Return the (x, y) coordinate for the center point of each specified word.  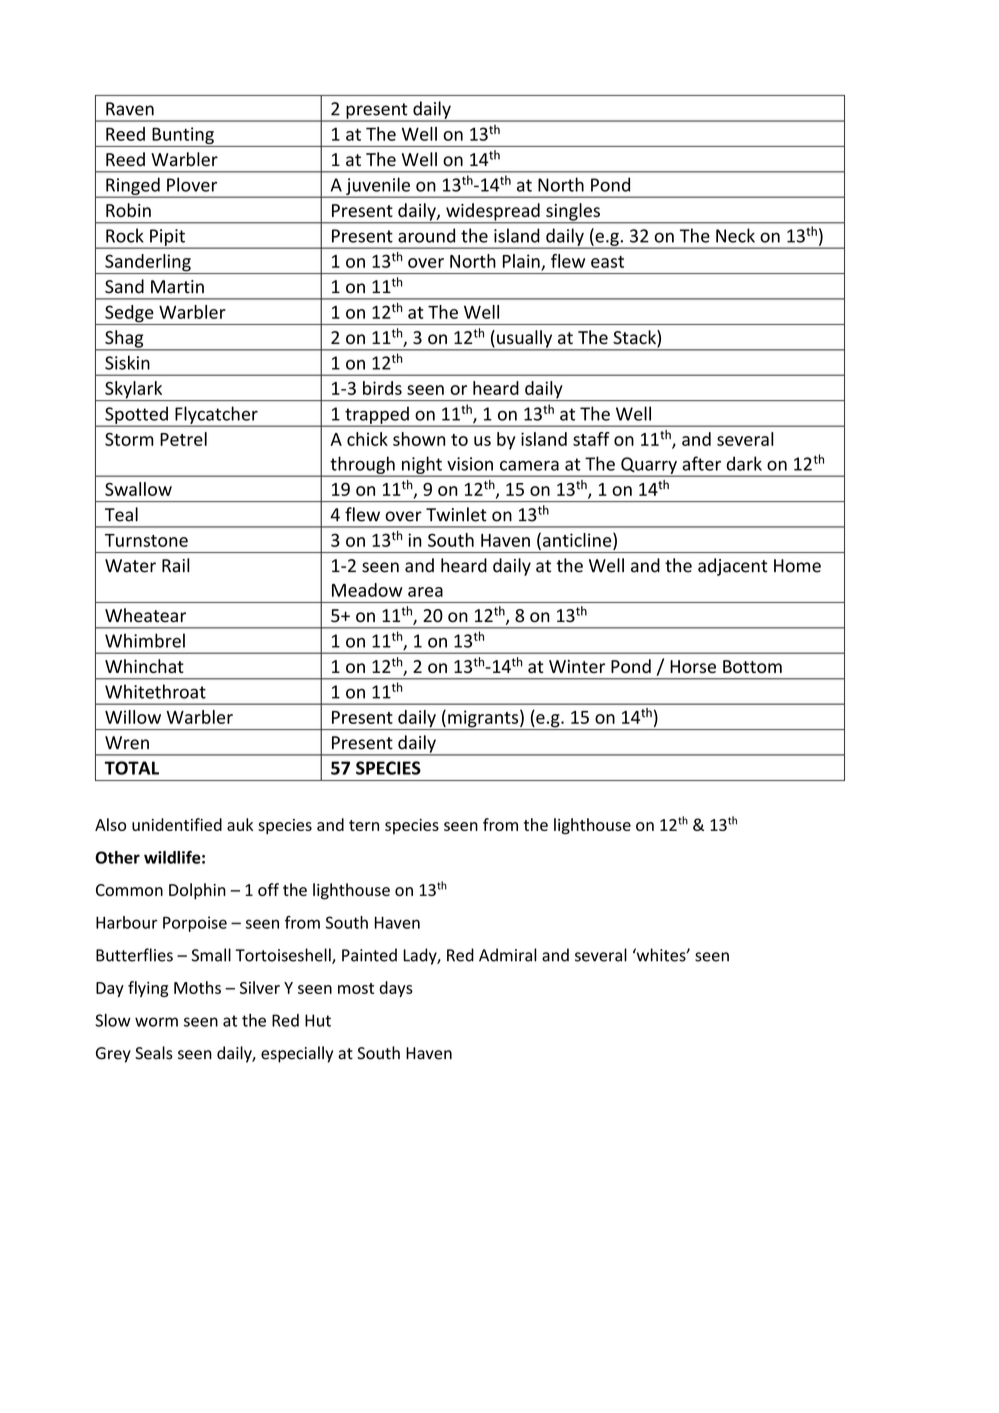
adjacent (732, 567)
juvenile (378, 187)
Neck (735, 235)
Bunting (183, 137)
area (425, 592)
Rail (176, 565)
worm (156, 1022)
